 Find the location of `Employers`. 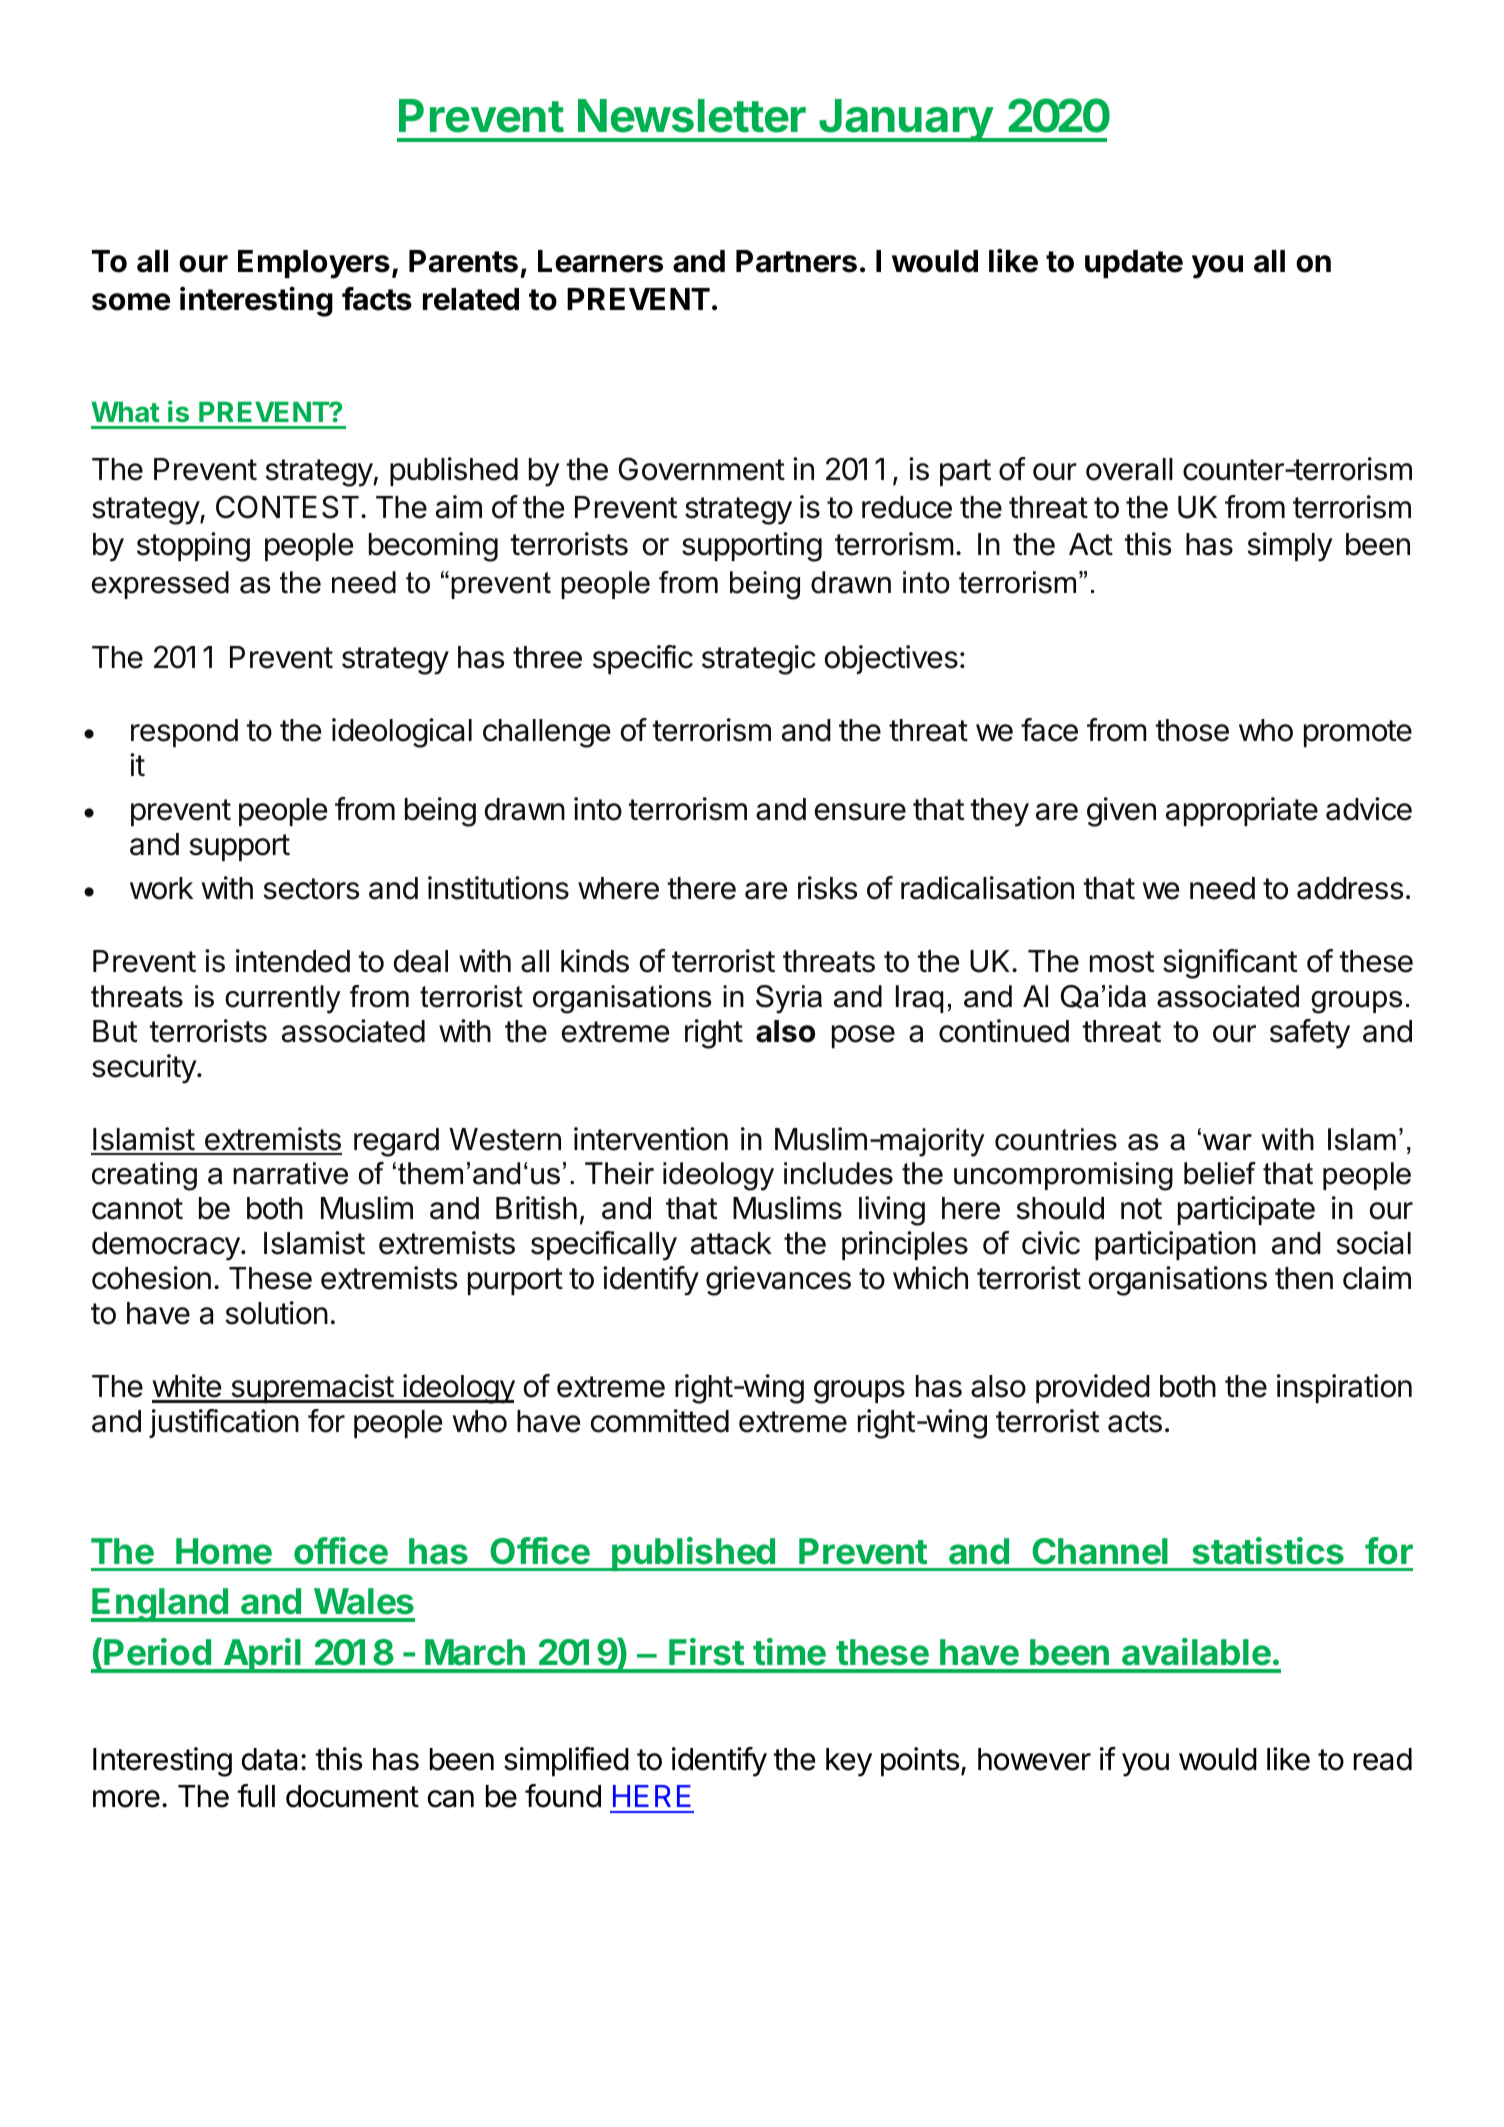

Employers is located at coordinates (314, 264).
